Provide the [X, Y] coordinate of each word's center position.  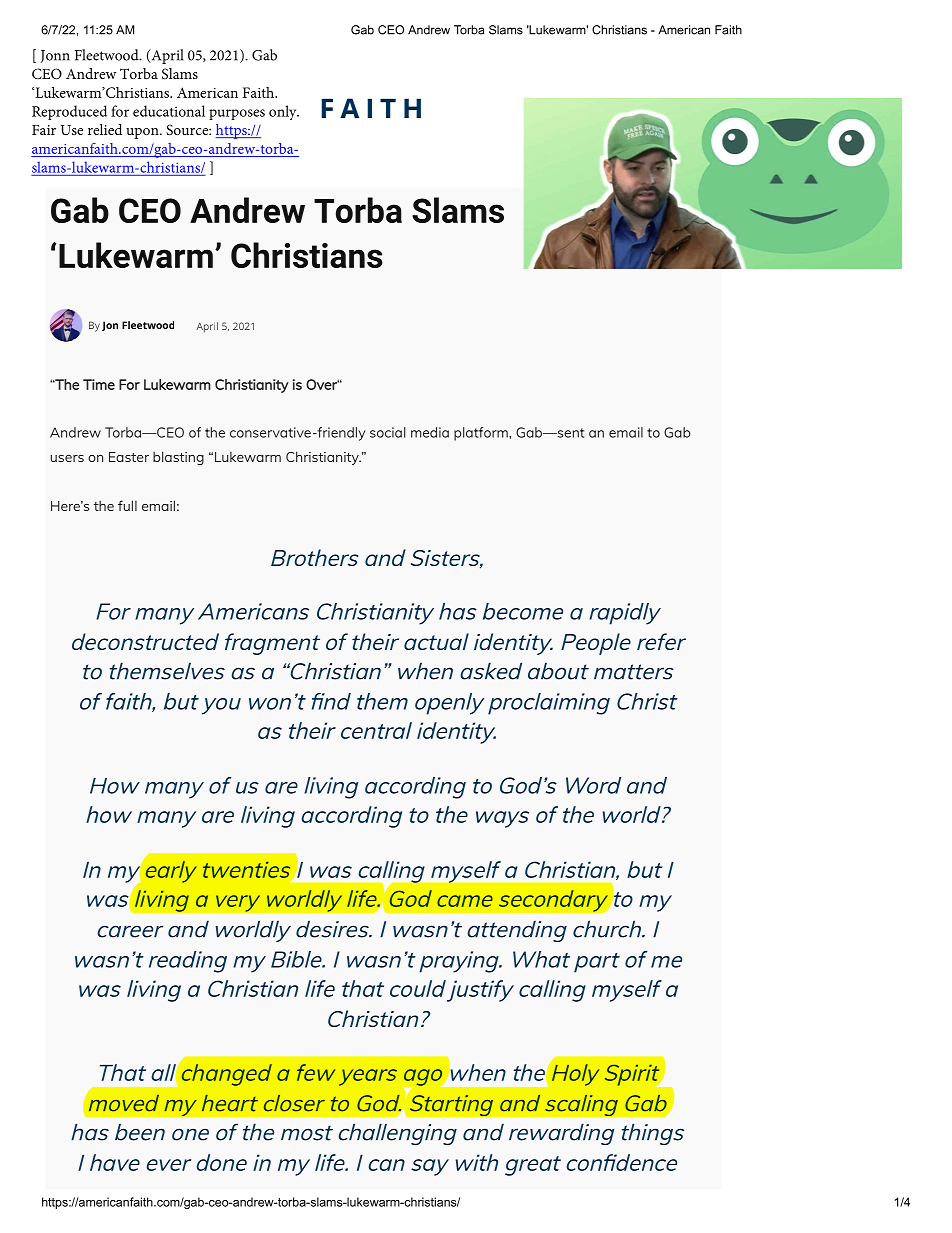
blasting [178, 458]
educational [169, 111]
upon [143, 133]
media [430, 432]
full [127, 505]
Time [99, 384]
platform [482, 434]
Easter [129, 457]
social [387, 432]
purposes [237, 114]
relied [105, 129]
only [284, 112]
